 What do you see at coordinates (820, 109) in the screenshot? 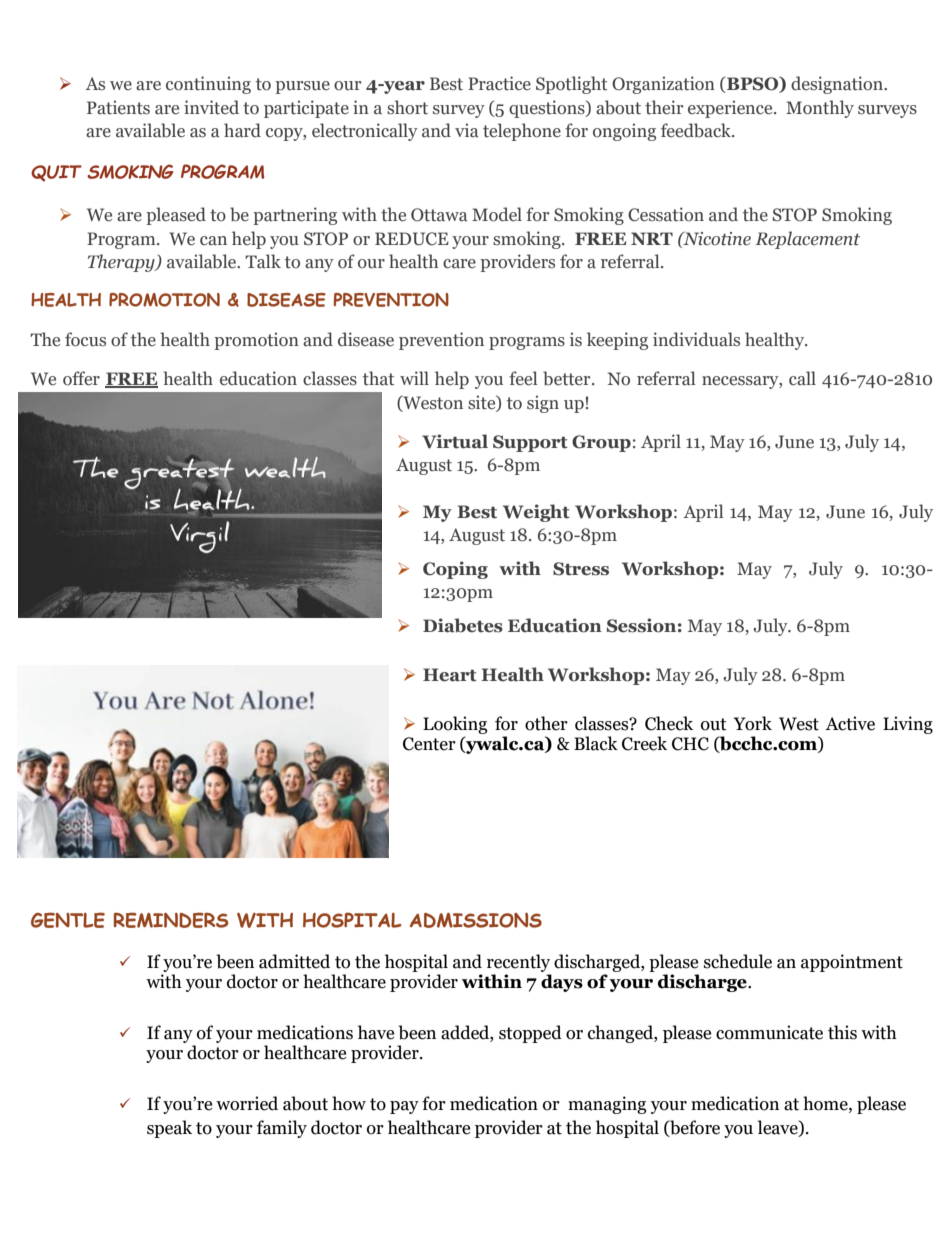
I see `Monthly` at bounding box center [820, 109].
